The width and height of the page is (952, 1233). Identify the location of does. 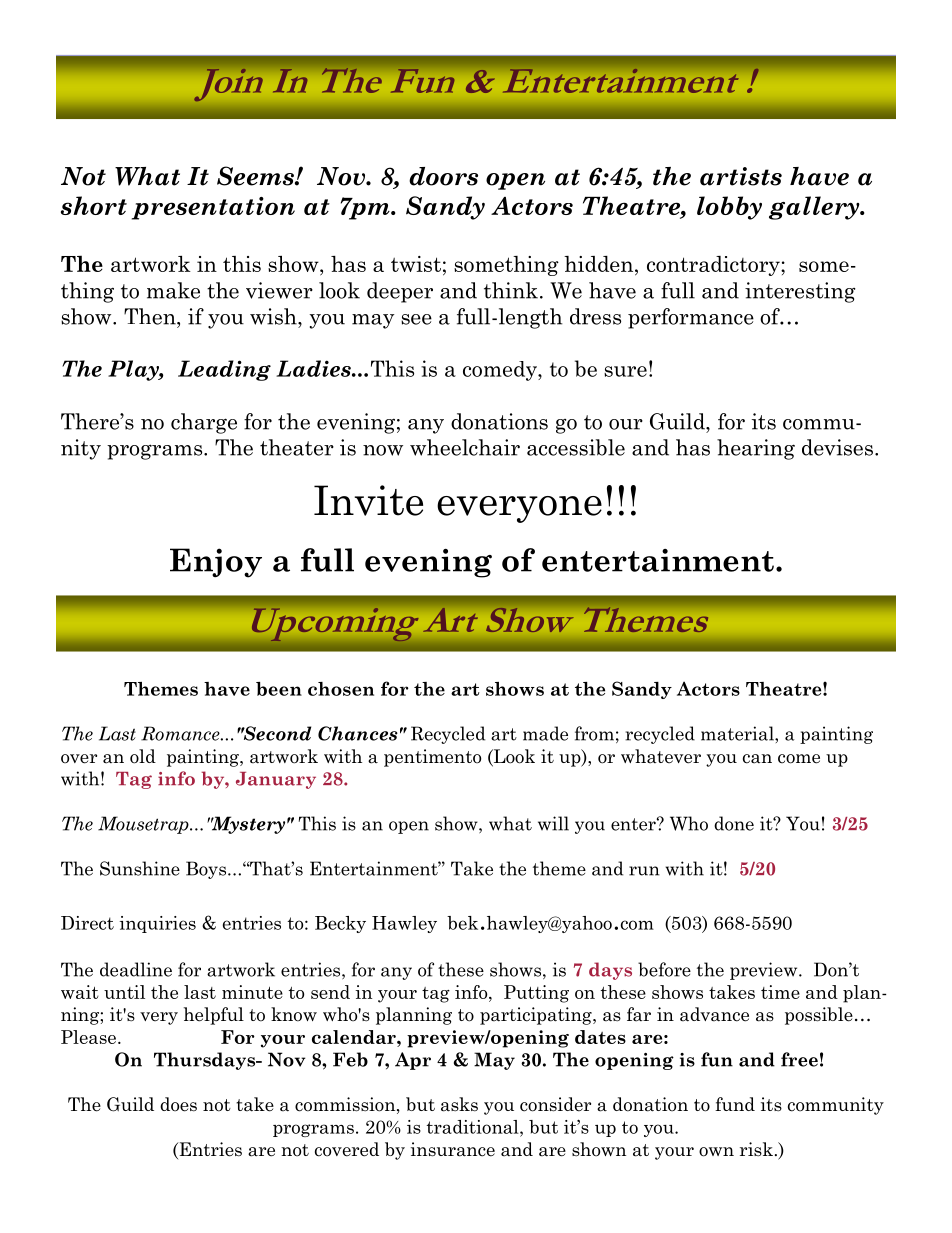
(178, 1104).
